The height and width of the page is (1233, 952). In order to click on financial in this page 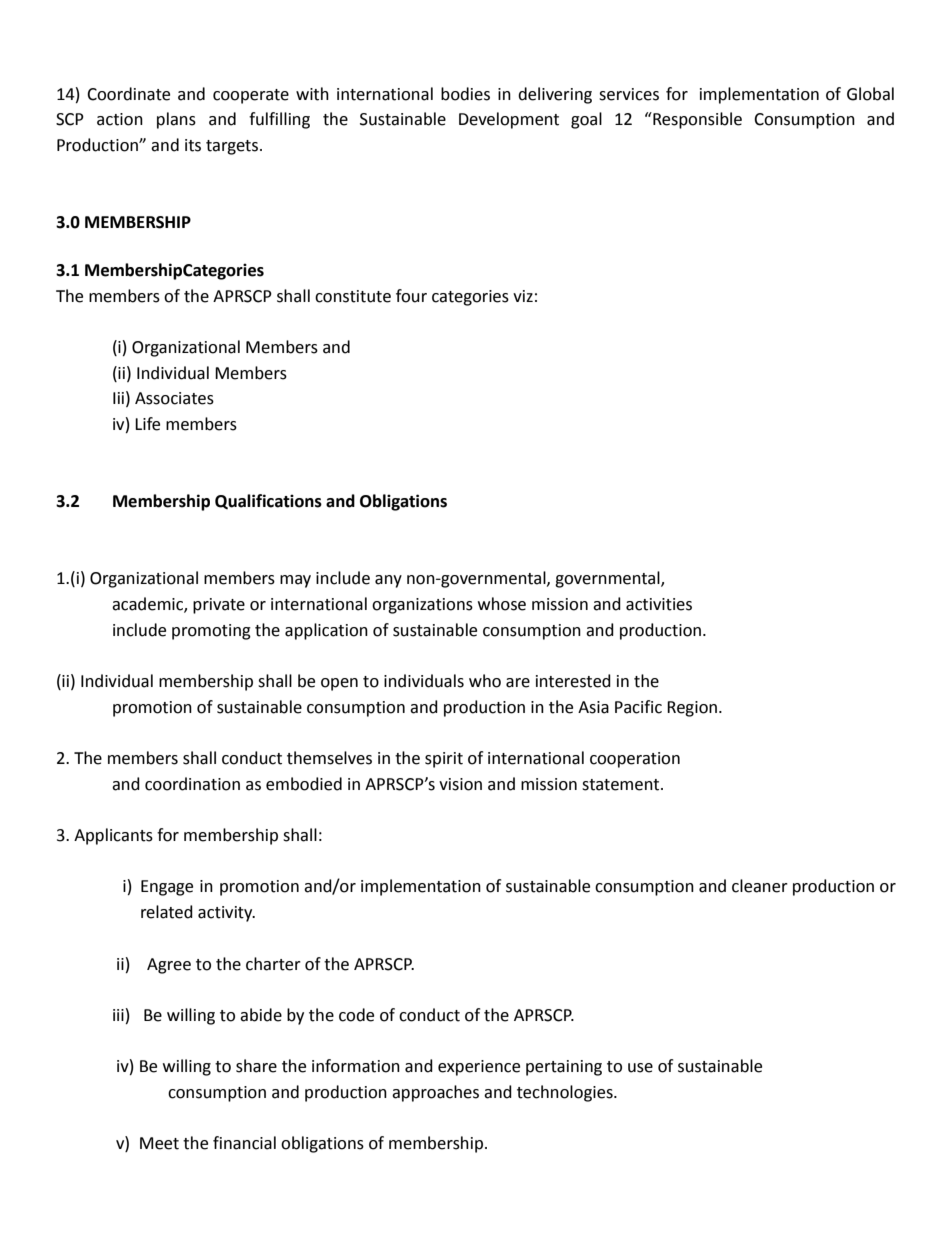, I will do `click(244, 1143)`.
